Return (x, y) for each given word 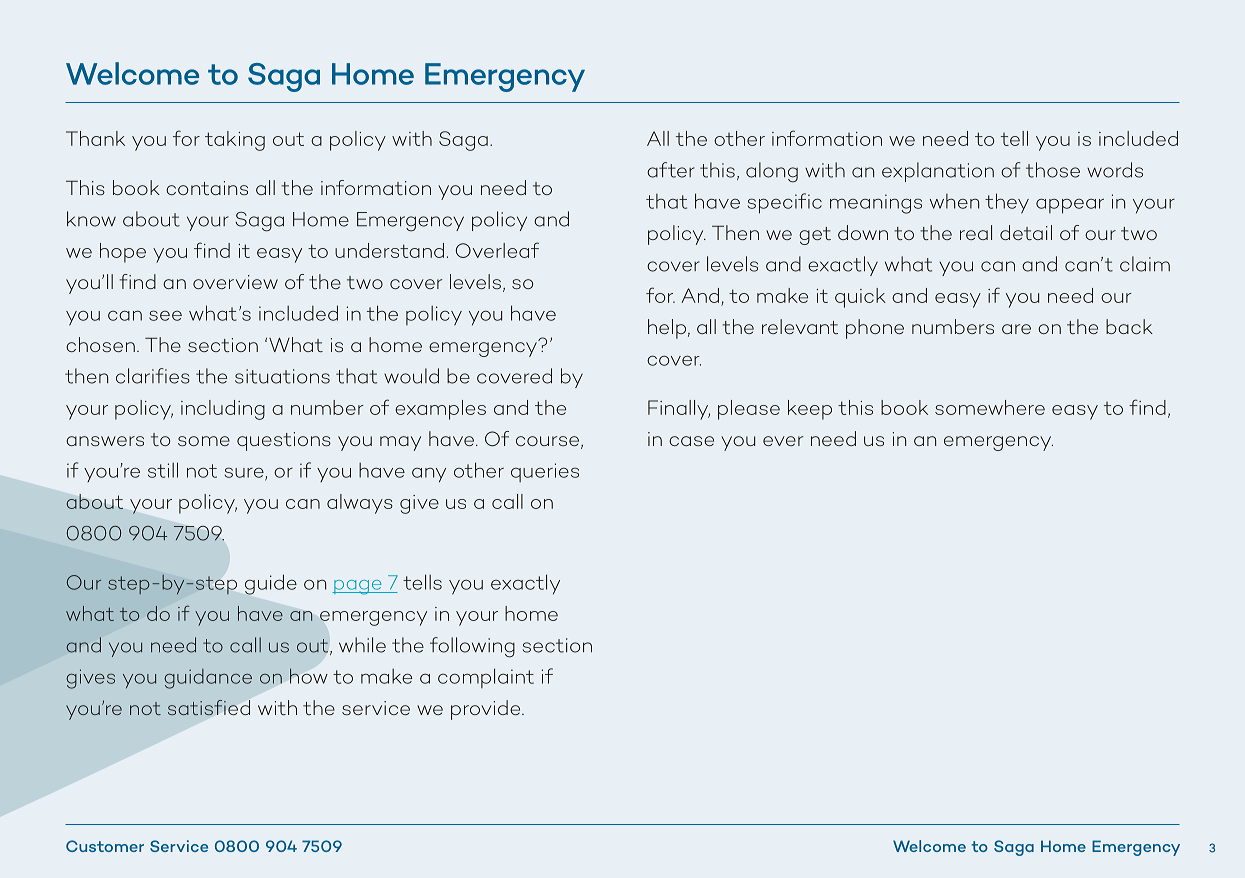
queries (545, 472)
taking (235, 141)
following (472, 647)
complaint (486, 678)
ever (783, 441)
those (1053, 170)
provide (487, 710)
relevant (800, 326)
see (165, 315)
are (1016, 329)
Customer (105, 846)
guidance (208, 679)
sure (245, 473)
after (671, 170)
